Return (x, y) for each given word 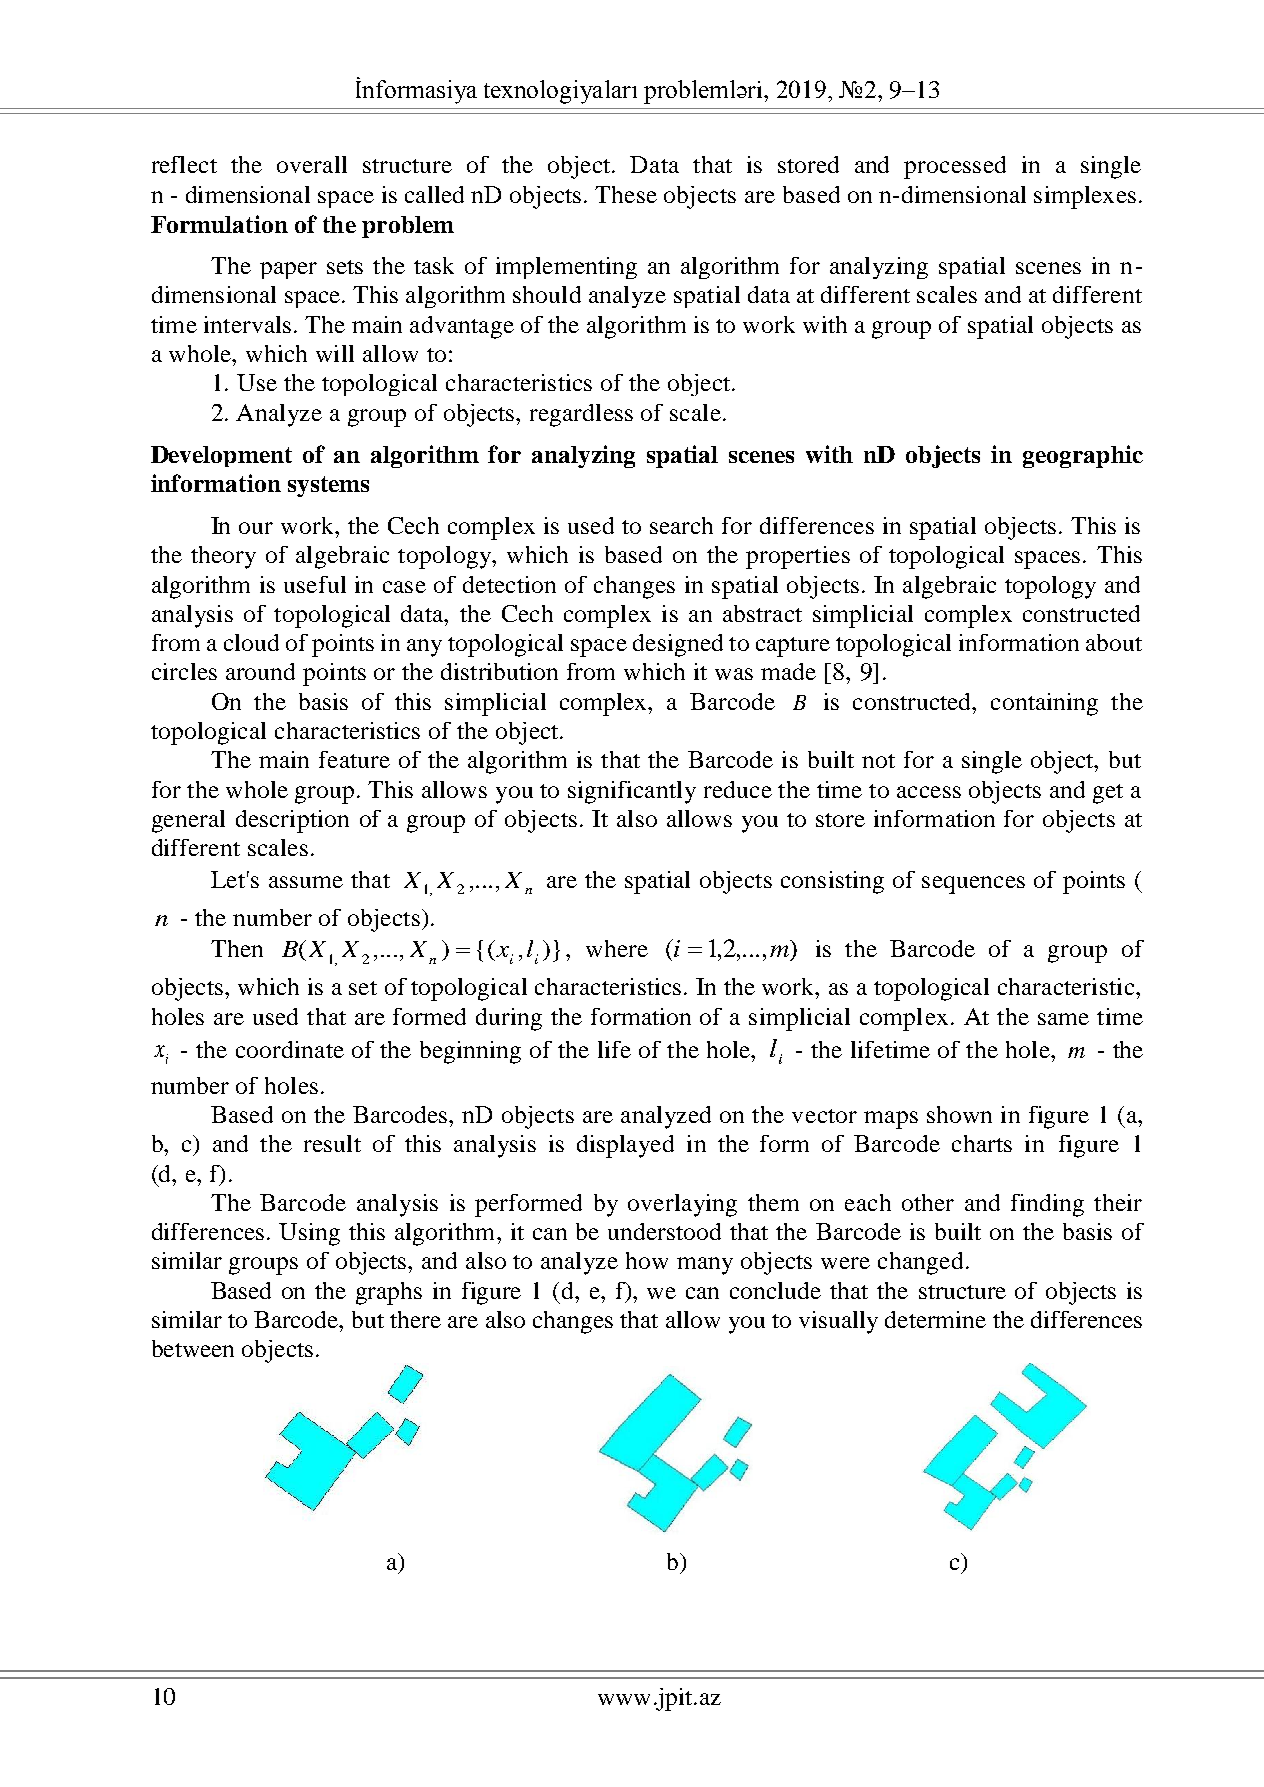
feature (354, 759)
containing (1044, 704)
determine (935, 1319)
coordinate (290, 1049)
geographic (1083, 456)
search (681, 525)
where (617, 948)
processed (955, 167)
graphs (389, 1293)
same (1063, 1019)
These (626, 194)
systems (328, 486)
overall (312, 164)
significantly (632, 792)
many (705, 1266)
